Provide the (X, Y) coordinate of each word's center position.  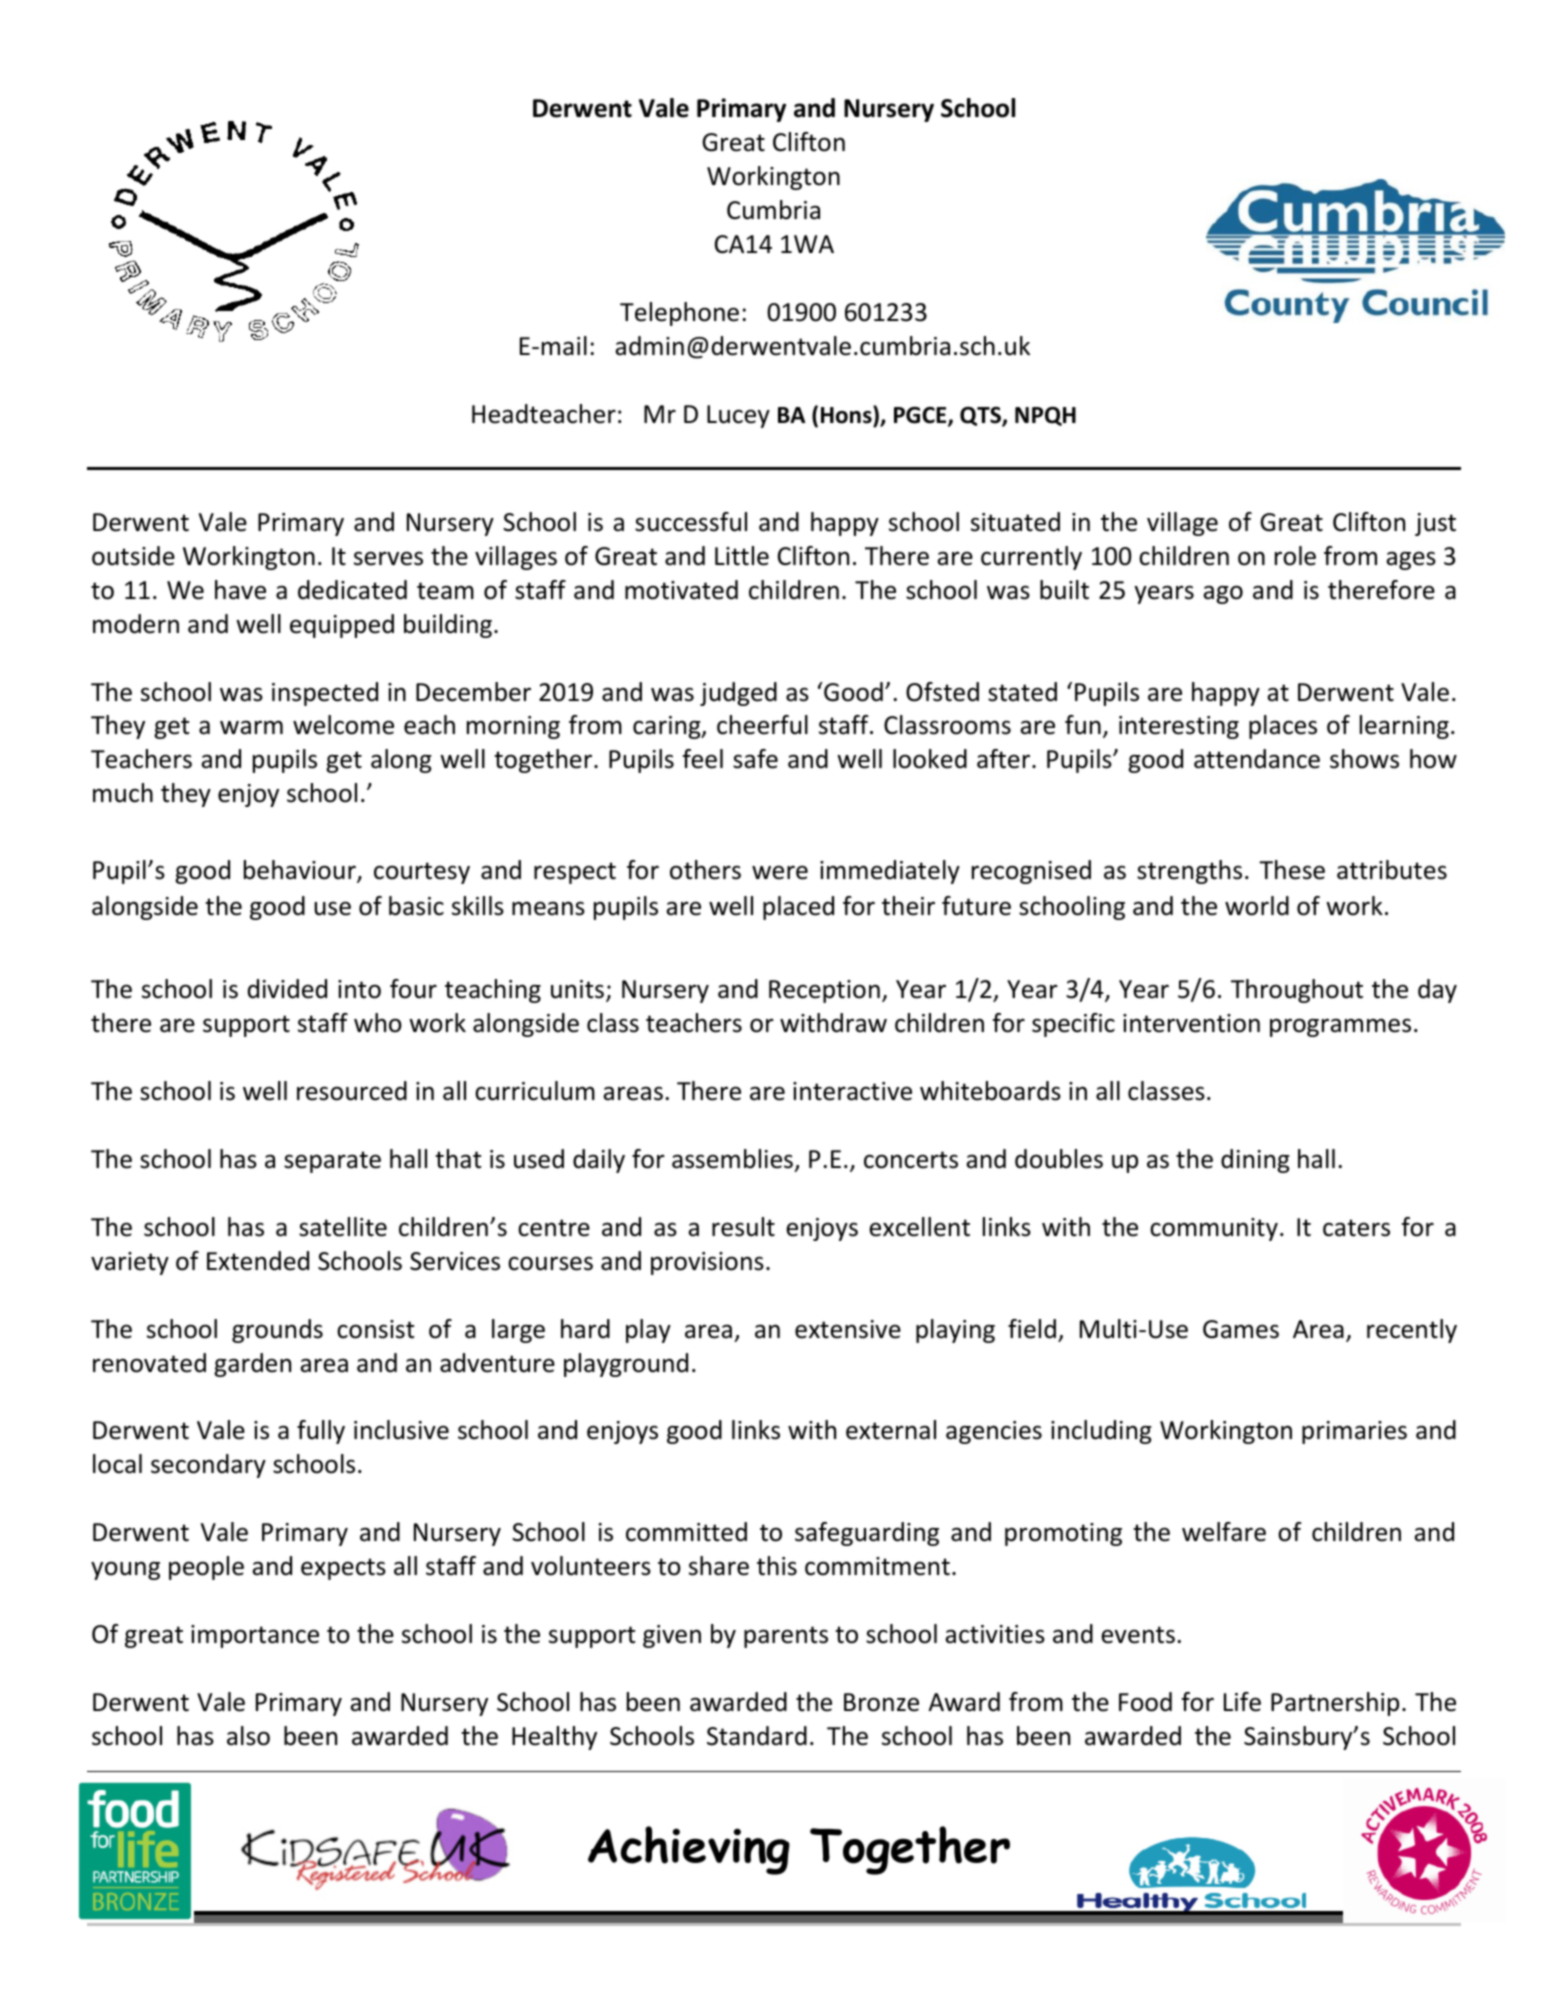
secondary (208, 1466)
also (248, 1736)
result (743, 1227)
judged (738, 694)
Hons (847, 415)
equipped (342, 626)
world (1257, 906)
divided (287, 989)
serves (388, 558)
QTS (981, 417)
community (1214, 1229)
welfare (1224, 1532)
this (777, 1566)
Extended (258, 1261)
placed (798, 908)
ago (1223, 594)
